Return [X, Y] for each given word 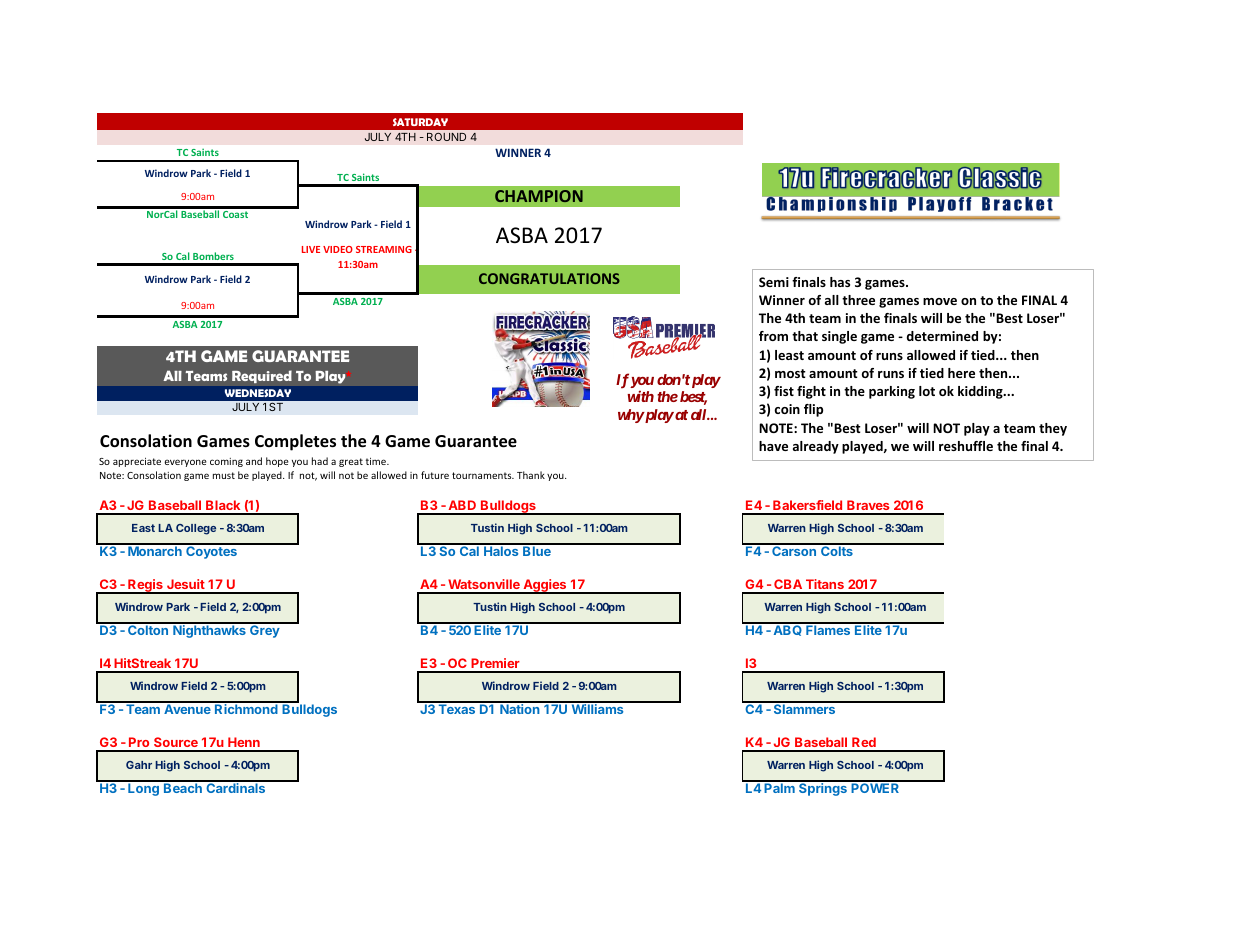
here [961, 373]
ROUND [446, 137]
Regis [145, 586]
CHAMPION [539, 196]
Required [262, 377]
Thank [531, 475]
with [640, 396]
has [840, 282]
